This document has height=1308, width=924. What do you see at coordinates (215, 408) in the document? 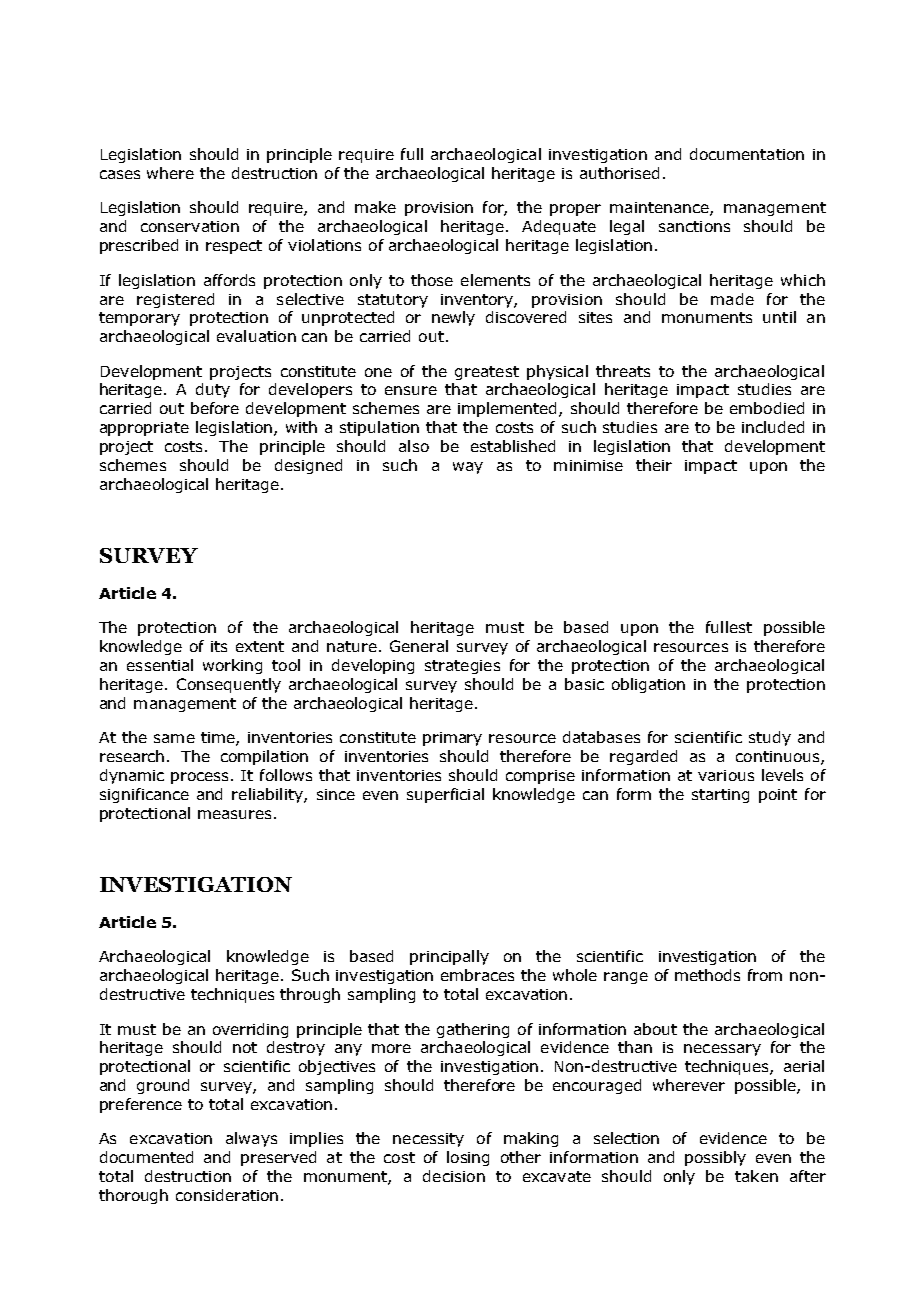
I see `before` at bounding box center [215, 408].
